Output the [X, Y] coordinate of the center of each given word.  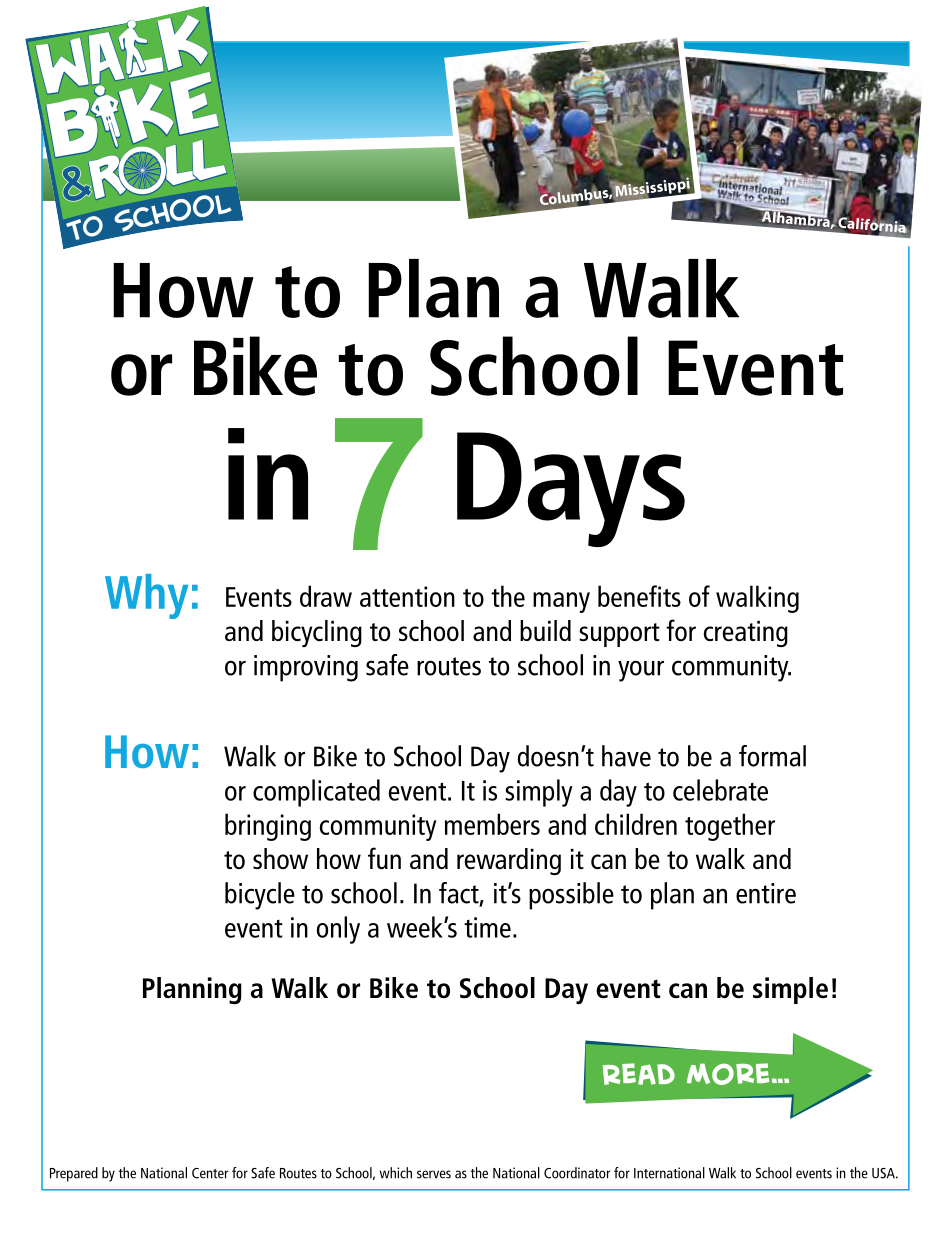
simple [790, 990]
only [338, 930]
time [487, 927]
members [492, 824]
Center [210, 1173]
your [641, 671]
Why [146, 596]
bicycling [317, 633]
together [730, 827]
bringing [268, 827]
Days [571, 489]
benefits [639, 596]
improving [306, 668]
